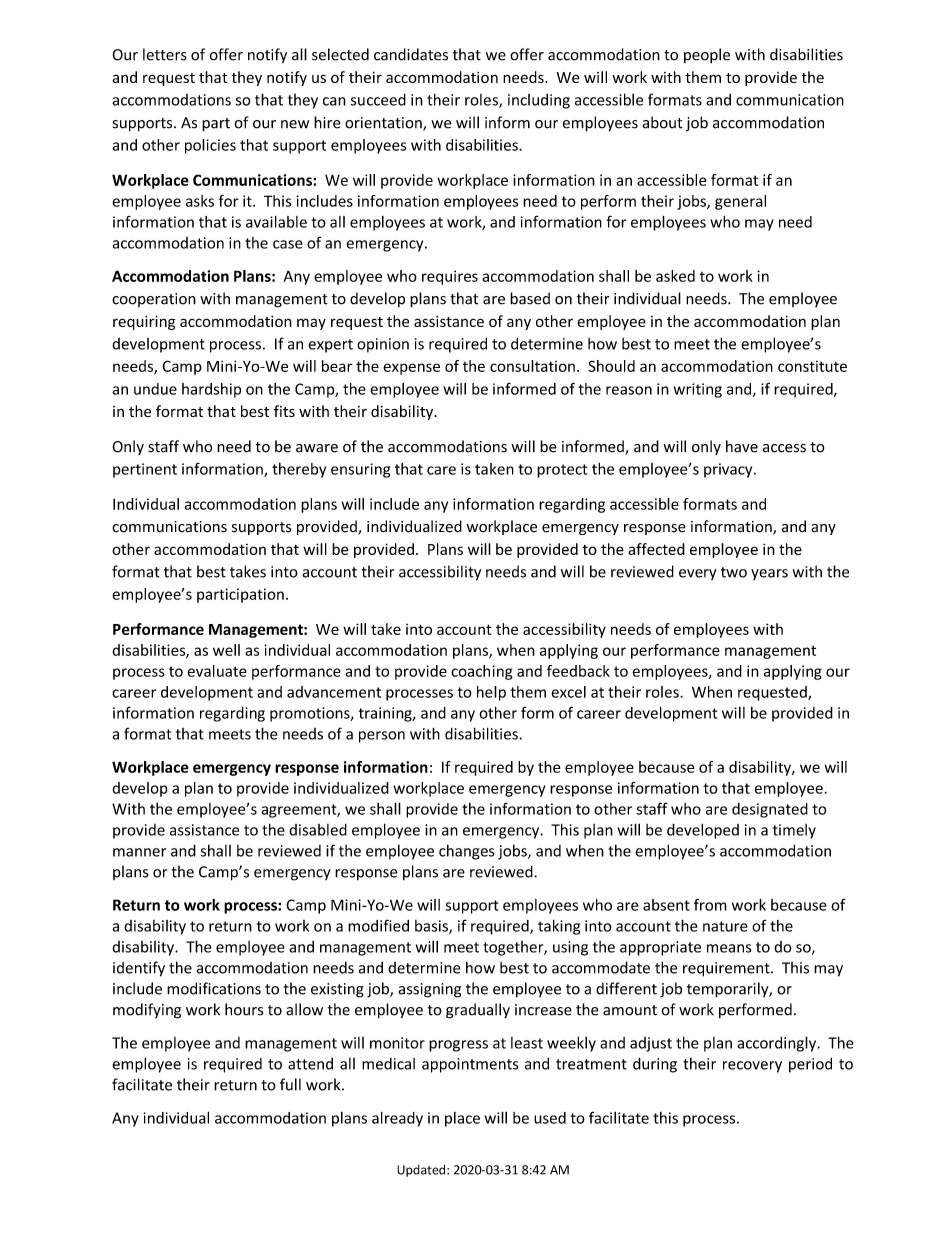 The width and height of the image is (952, 1233). What do you see at coordinates (290, 1084) in the image?
I see `full` at bounding box center [290, 1084].
